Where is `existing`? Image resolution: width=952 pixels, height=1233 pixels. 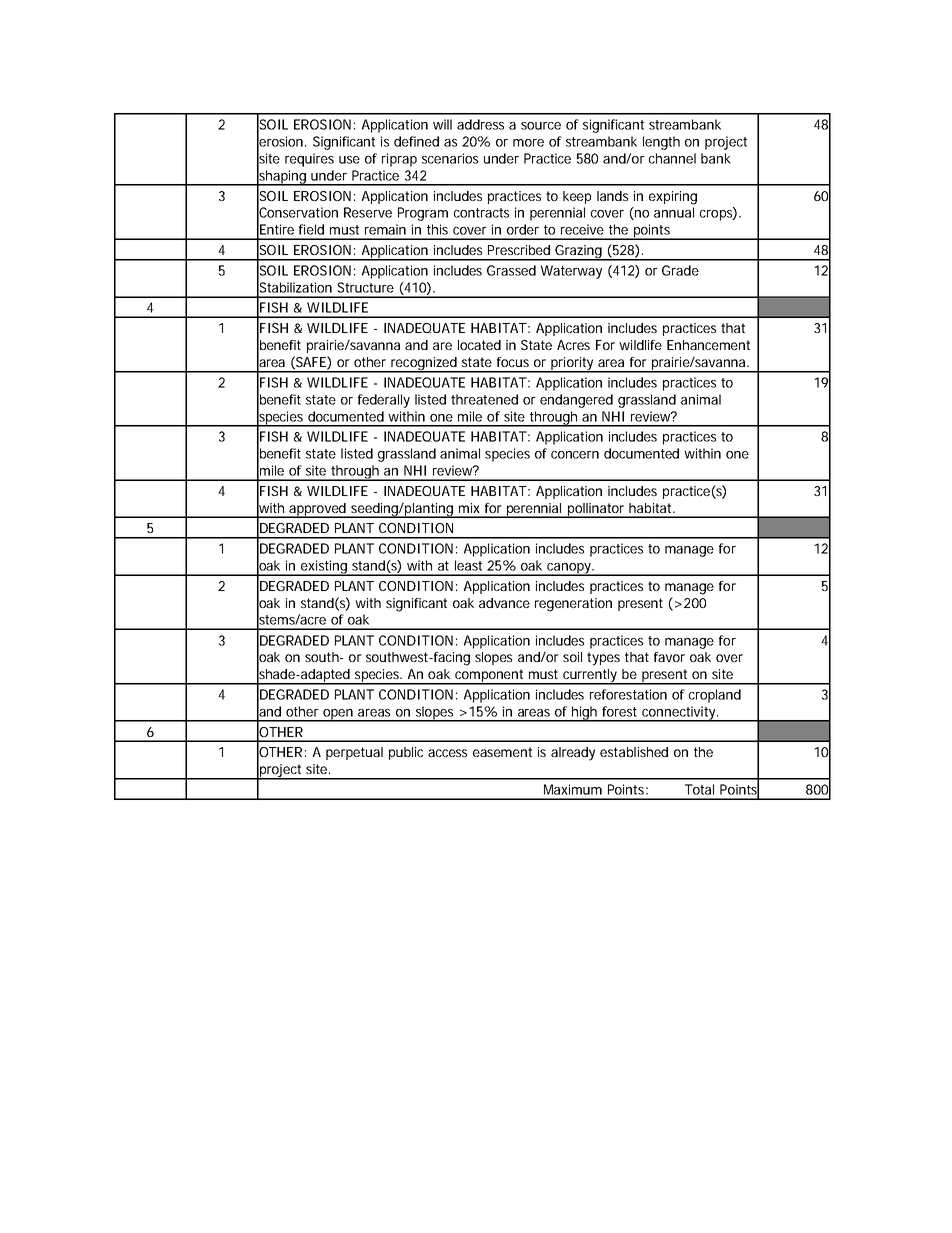 existing is located at coordinates (324, 568).
